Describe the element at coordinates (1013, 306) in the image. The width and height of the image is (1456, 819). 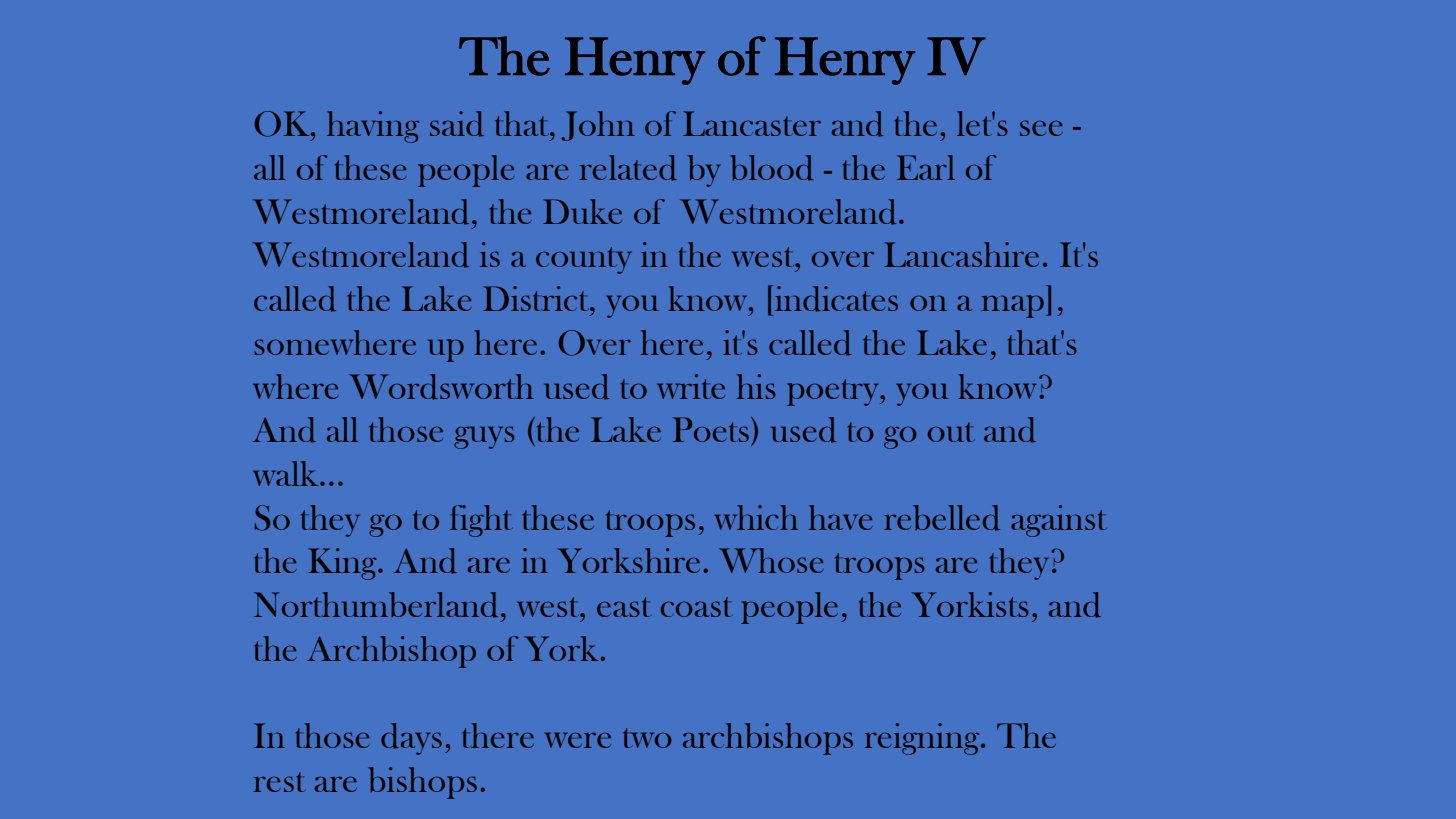
I see `map` at that location.
